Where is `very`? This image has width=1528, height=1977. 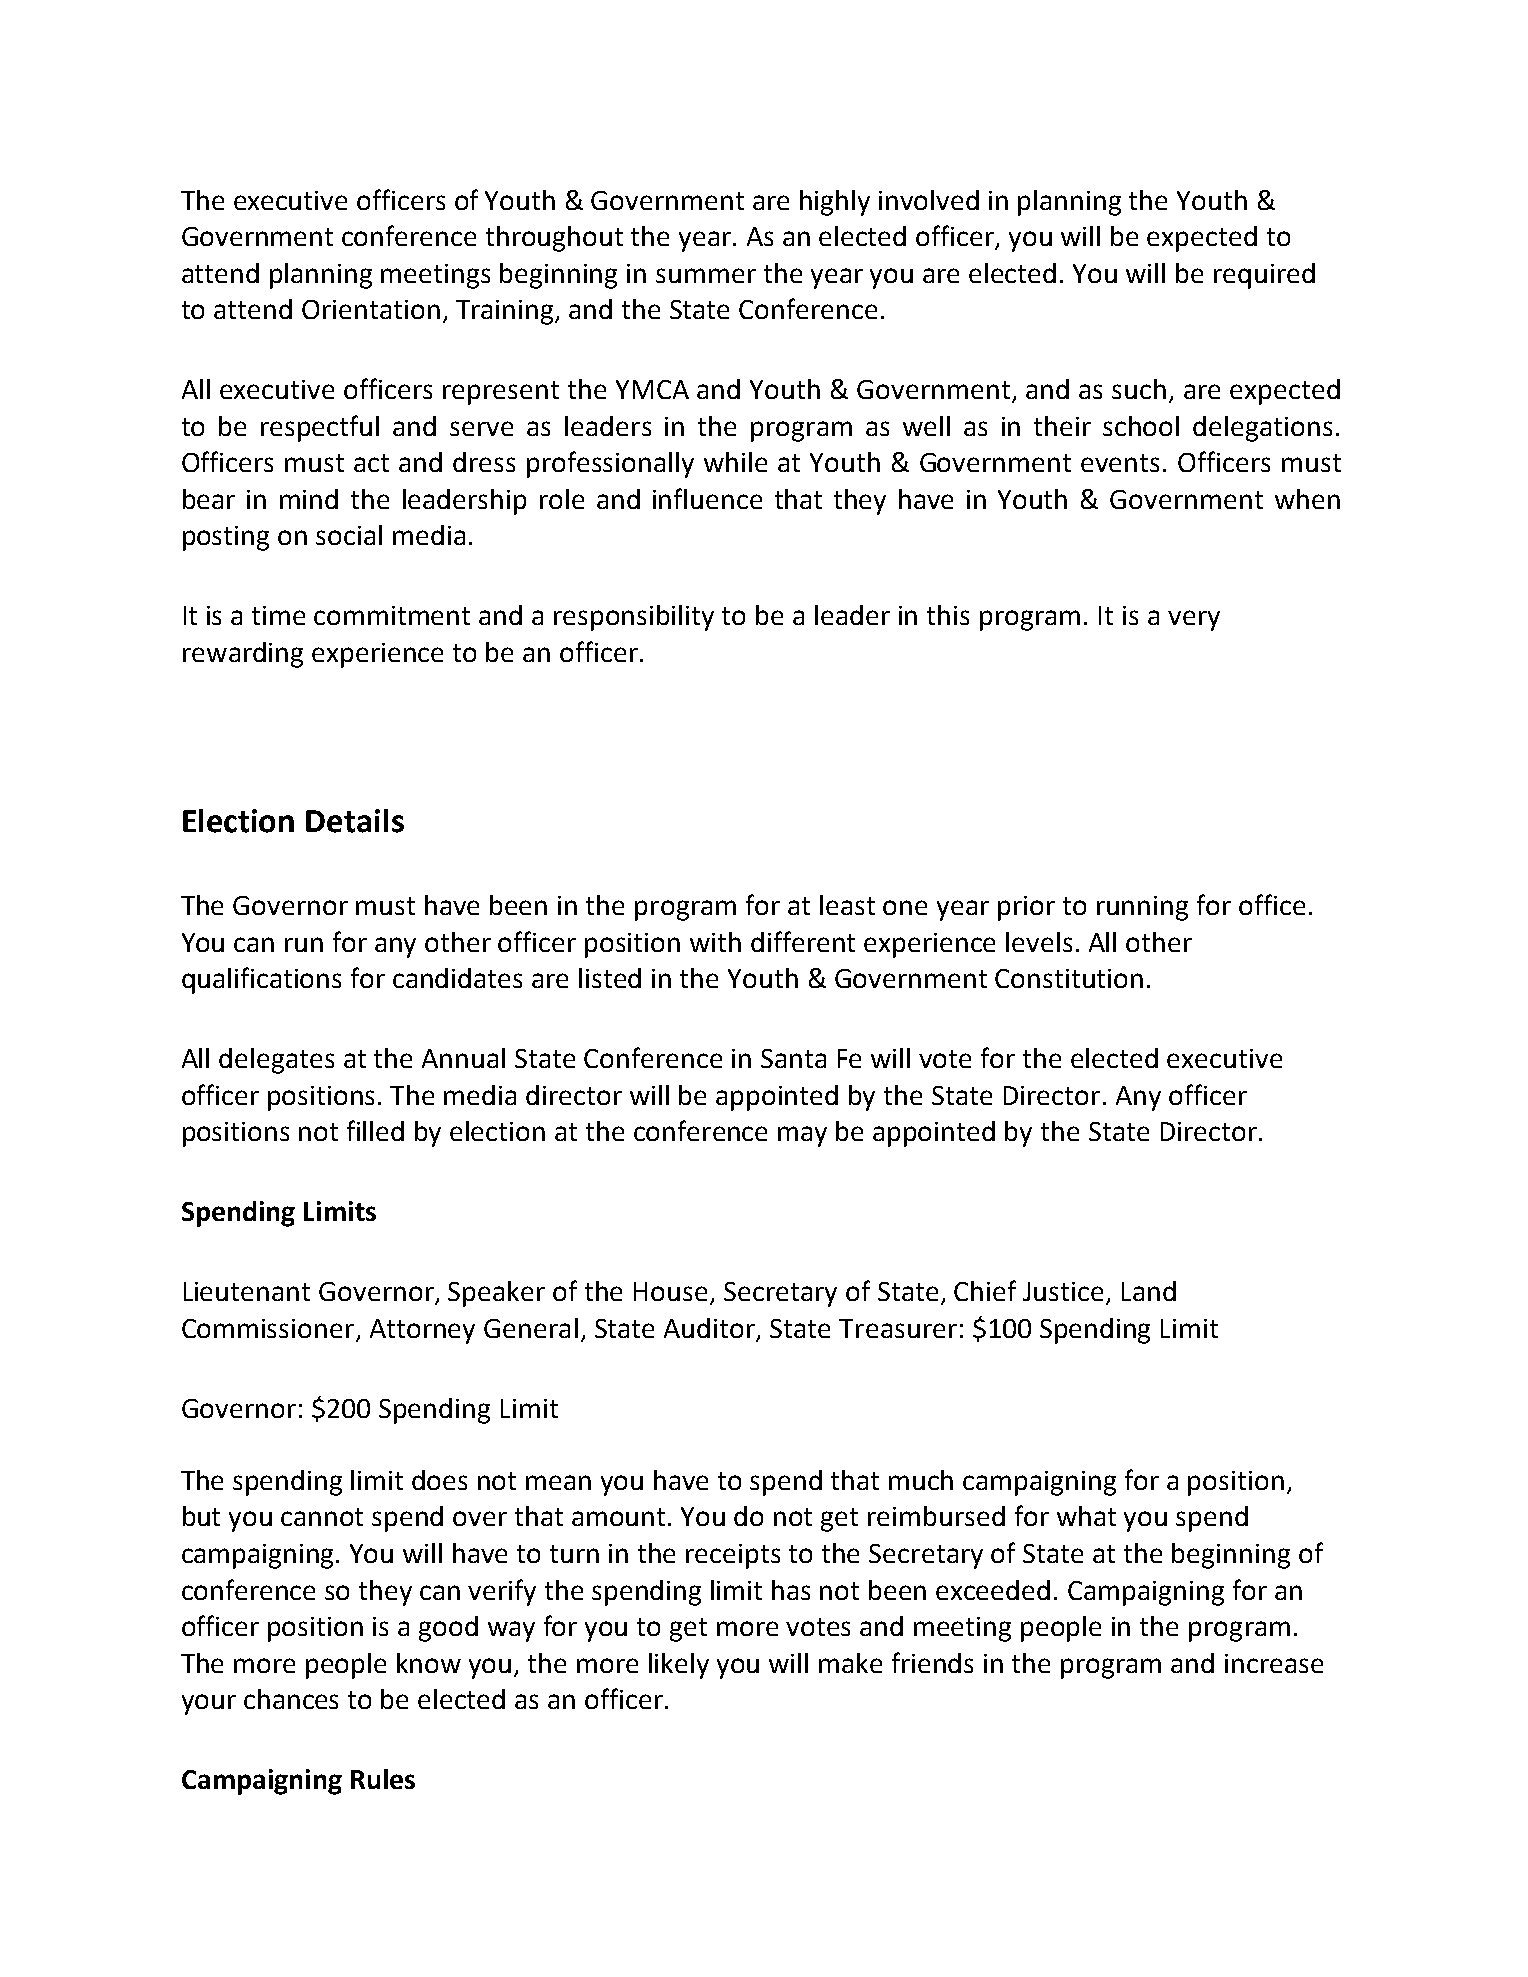 very is located at coordinates (1194, 620).
